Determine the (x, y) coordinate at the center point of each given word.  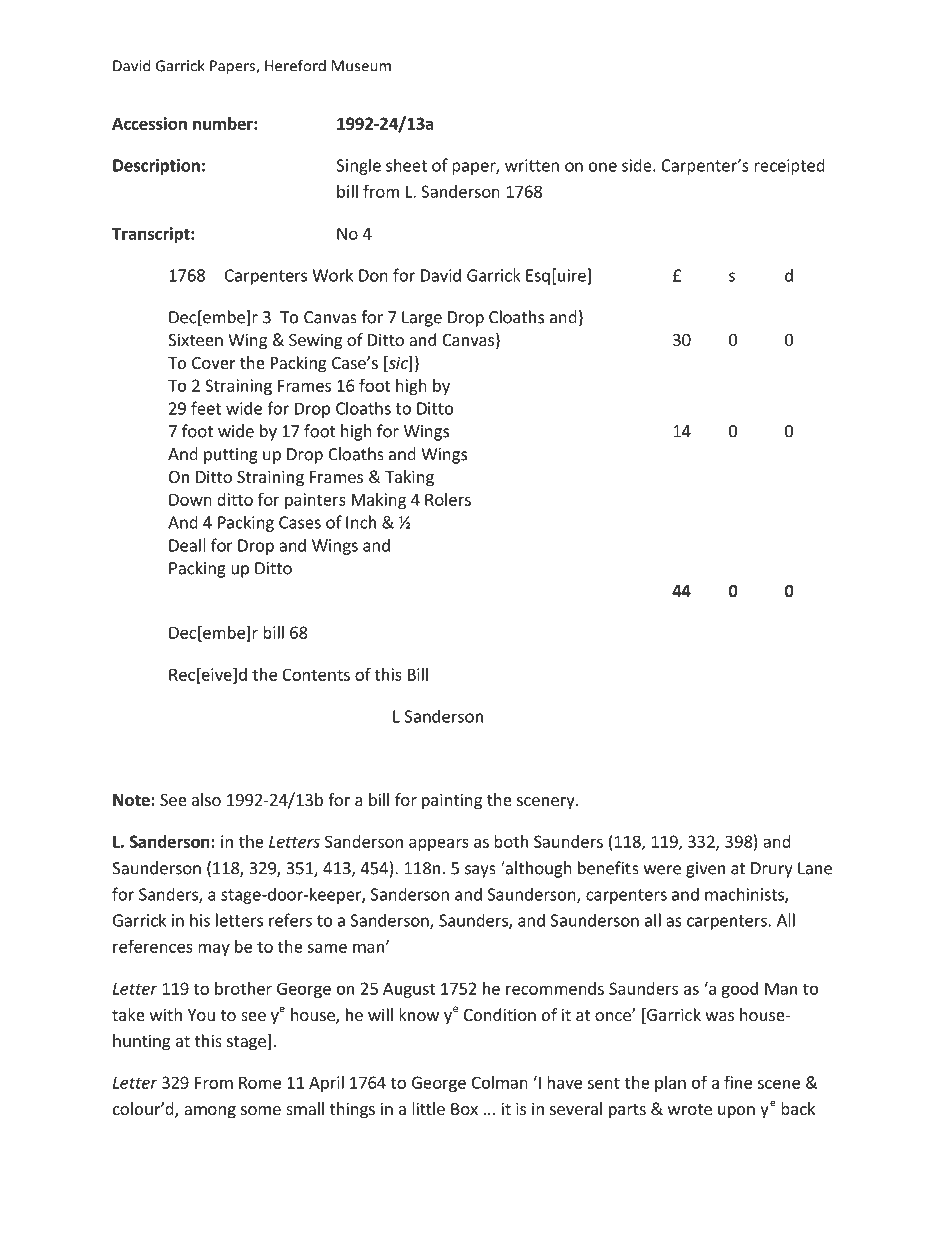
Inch (361, 522)
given (705, 870)
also (206, 799)
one (603, 167)
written (532, 165)
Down (190, 499)
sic (398, 364)
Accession (149, 123)
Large (422, 319)
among (210, 1112)
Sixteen (195, 339)
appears (439, 844)
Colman (500, 1082)
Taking (409, 478)
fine (738, 1082)
